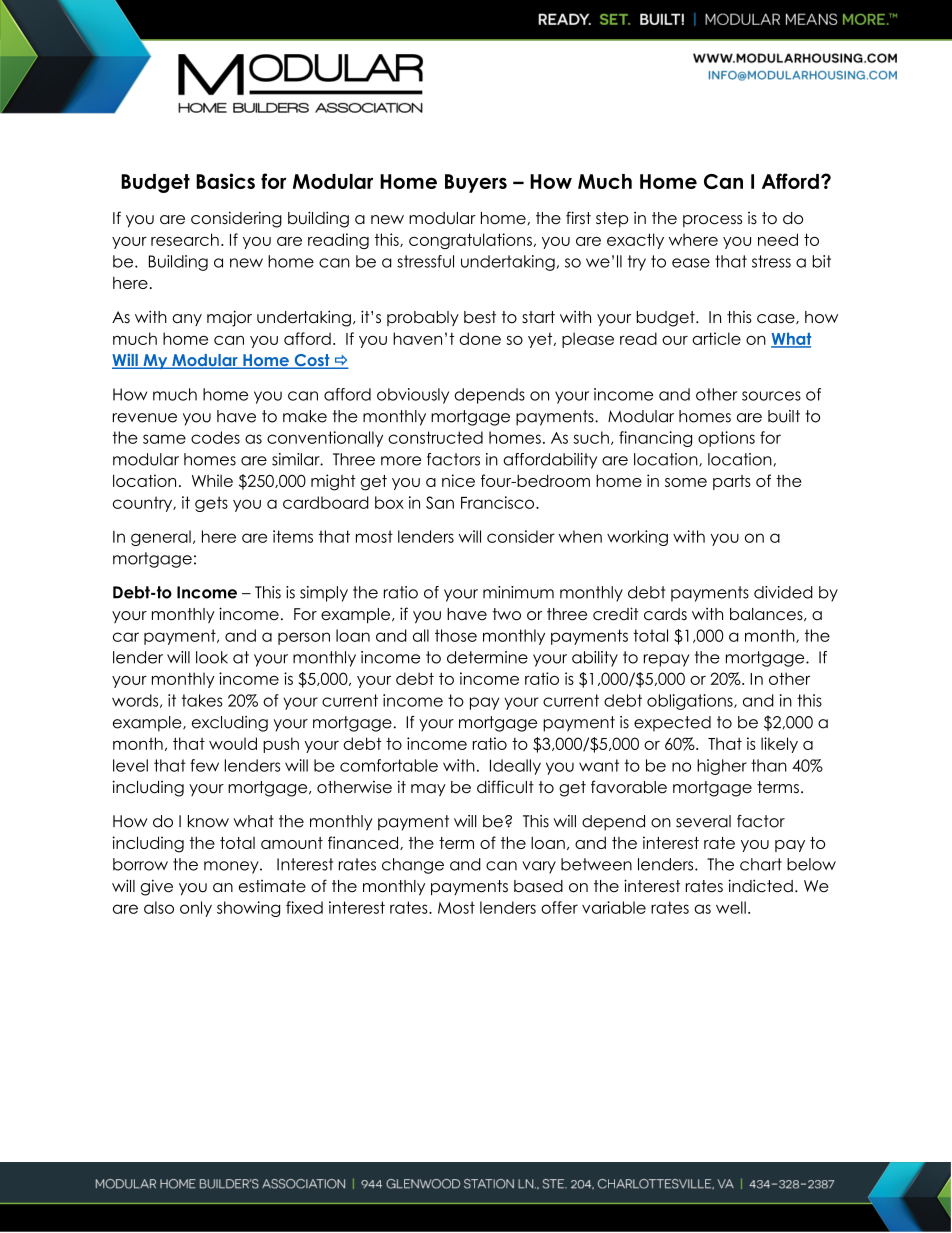 The width and height of the screenshot is (952, 1233). Describe the element at coordinates (712, 221) in the screenshot. I see `process` at that location.
